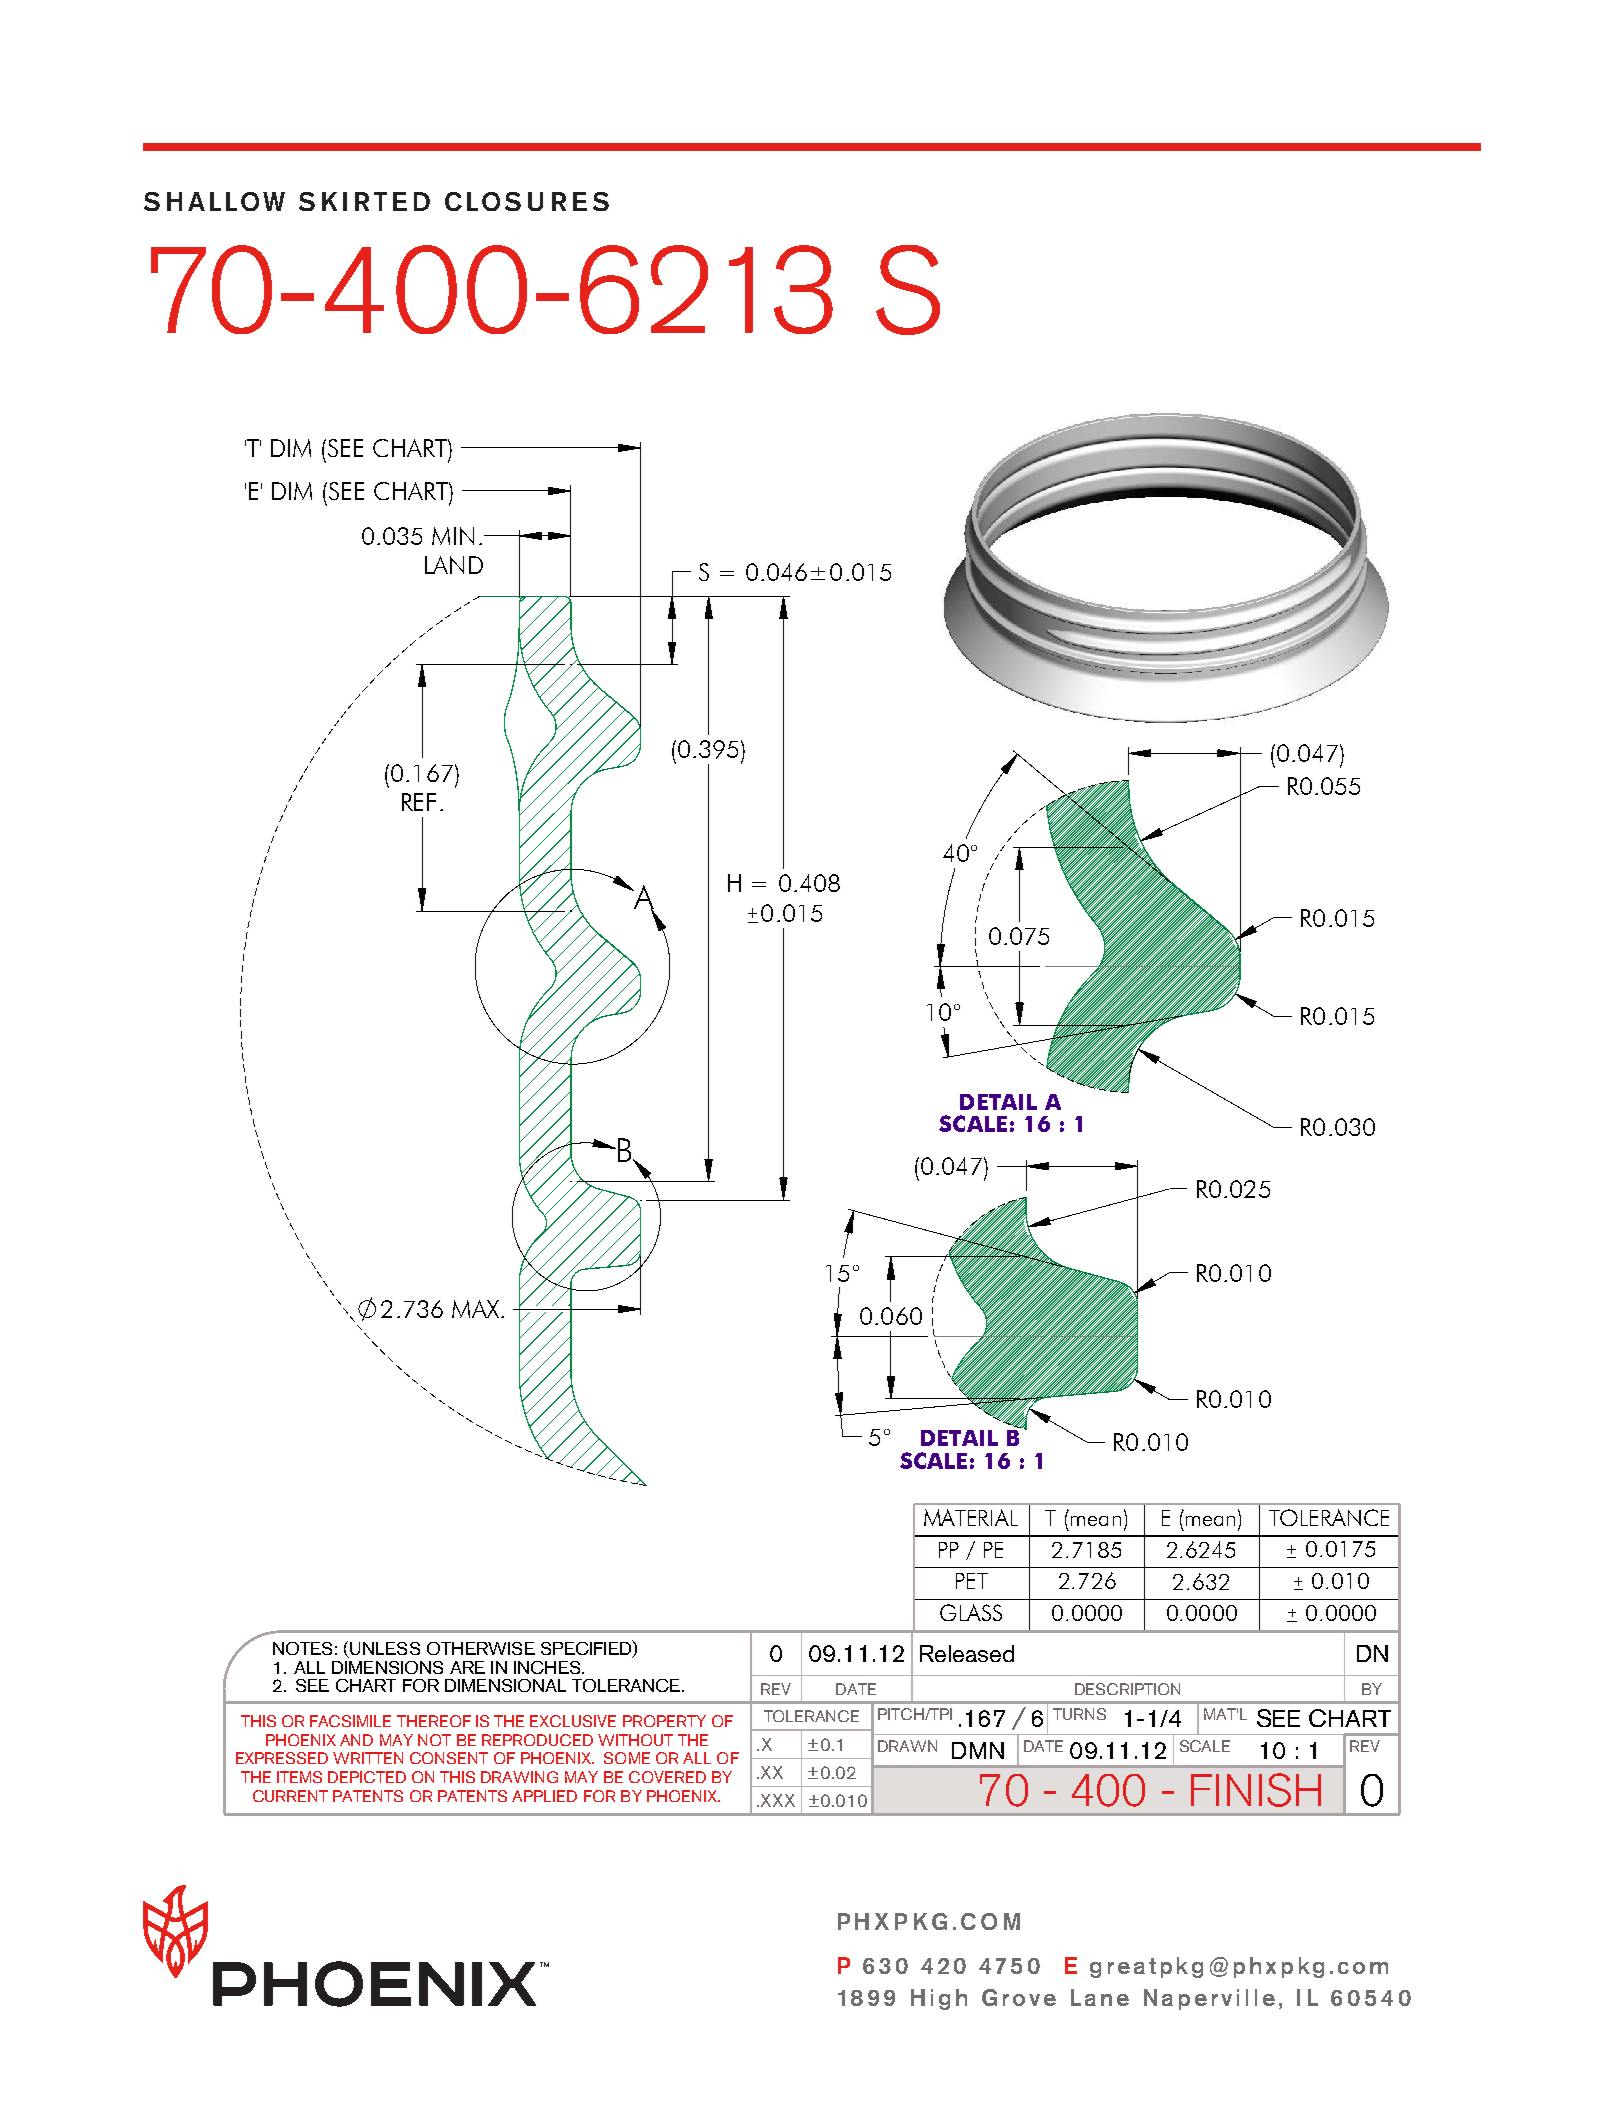 The width and height of the screenshot is (1624, 2101). What do you see at coordinates (477, 1309) in the screenshot?
I see `MAX` at bounding box center [477, 1309].
